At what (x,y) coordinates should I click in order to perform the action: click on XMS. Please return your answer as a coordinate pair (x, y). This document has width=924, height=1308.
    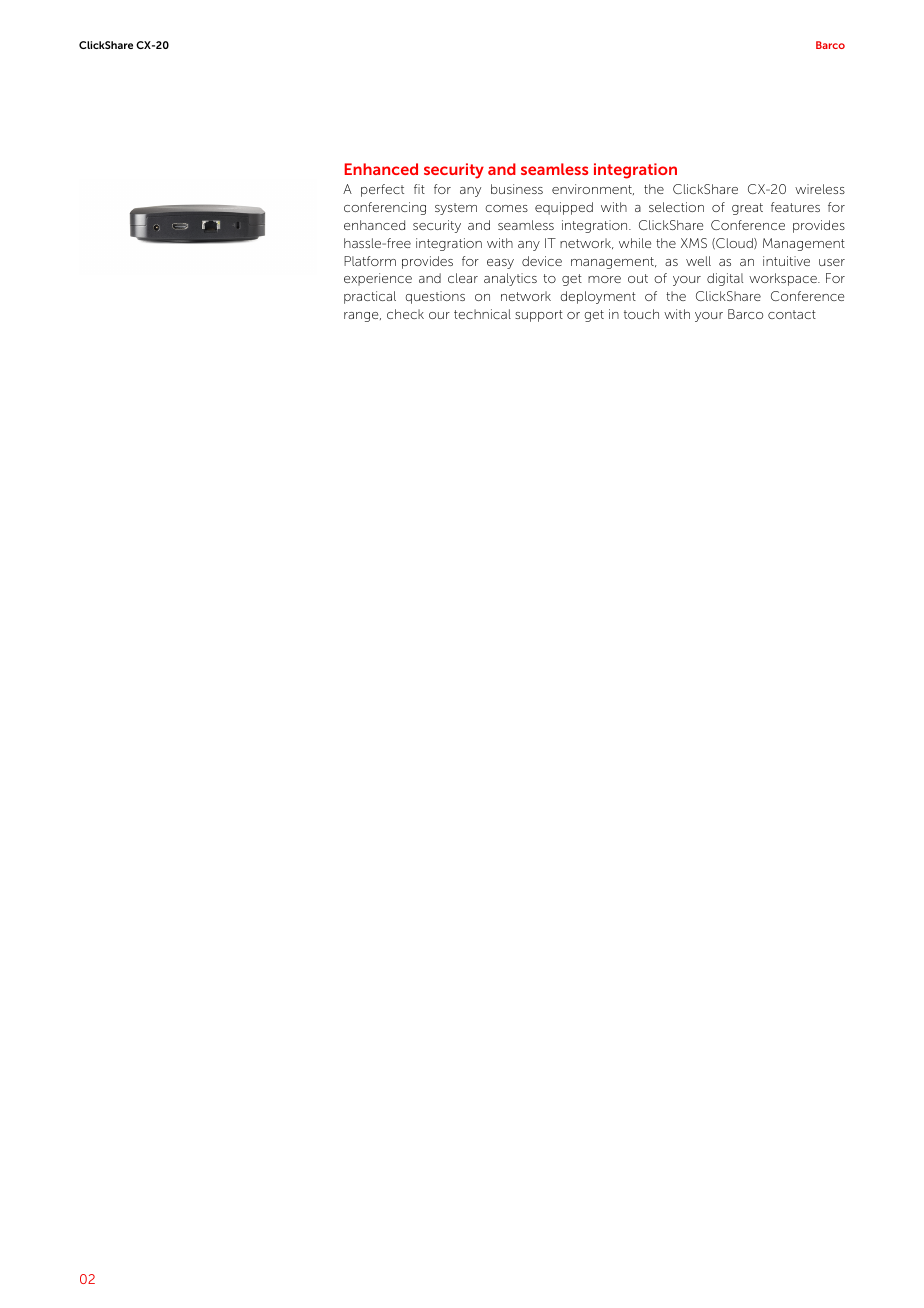
    Looking at the image, I should click on (694, 243).
